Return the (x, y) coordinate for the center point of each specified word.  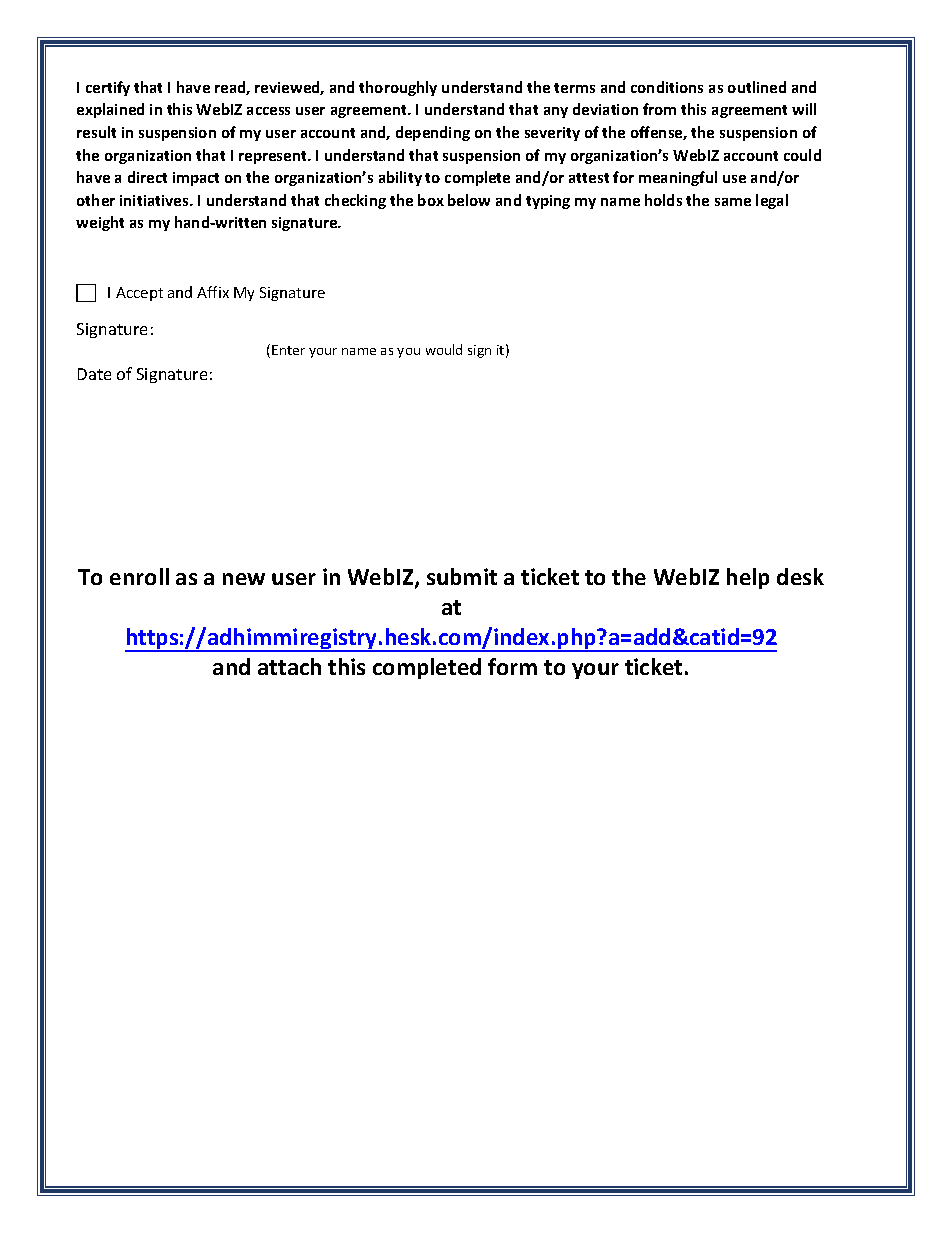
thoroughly (398, 88)
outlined (757, 87)
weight (100, 223)
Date (94, 374)
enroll (139, 576)
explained (110, 110)
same (733, 202)
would (444, 349)
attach (289, 666)
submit (462, 576)
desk (800, 576)
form (512, 666)
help (748, 578)
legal (772, 201)
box (431, 200)
